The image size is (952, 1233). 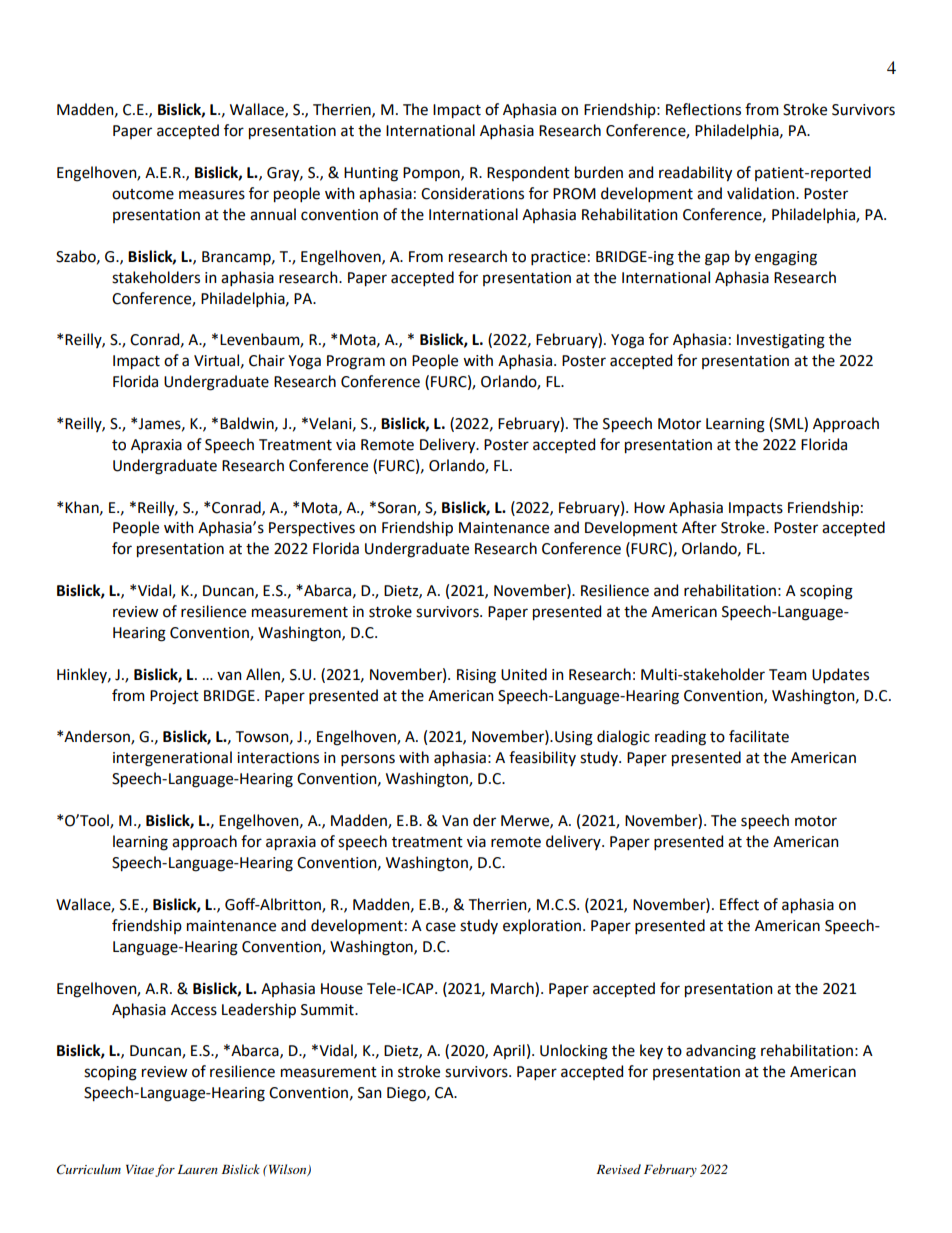 What do you see at coordinates (198, 1169) in the screenshot?
I see `Lauren` at bounding box center [198, 1169].
